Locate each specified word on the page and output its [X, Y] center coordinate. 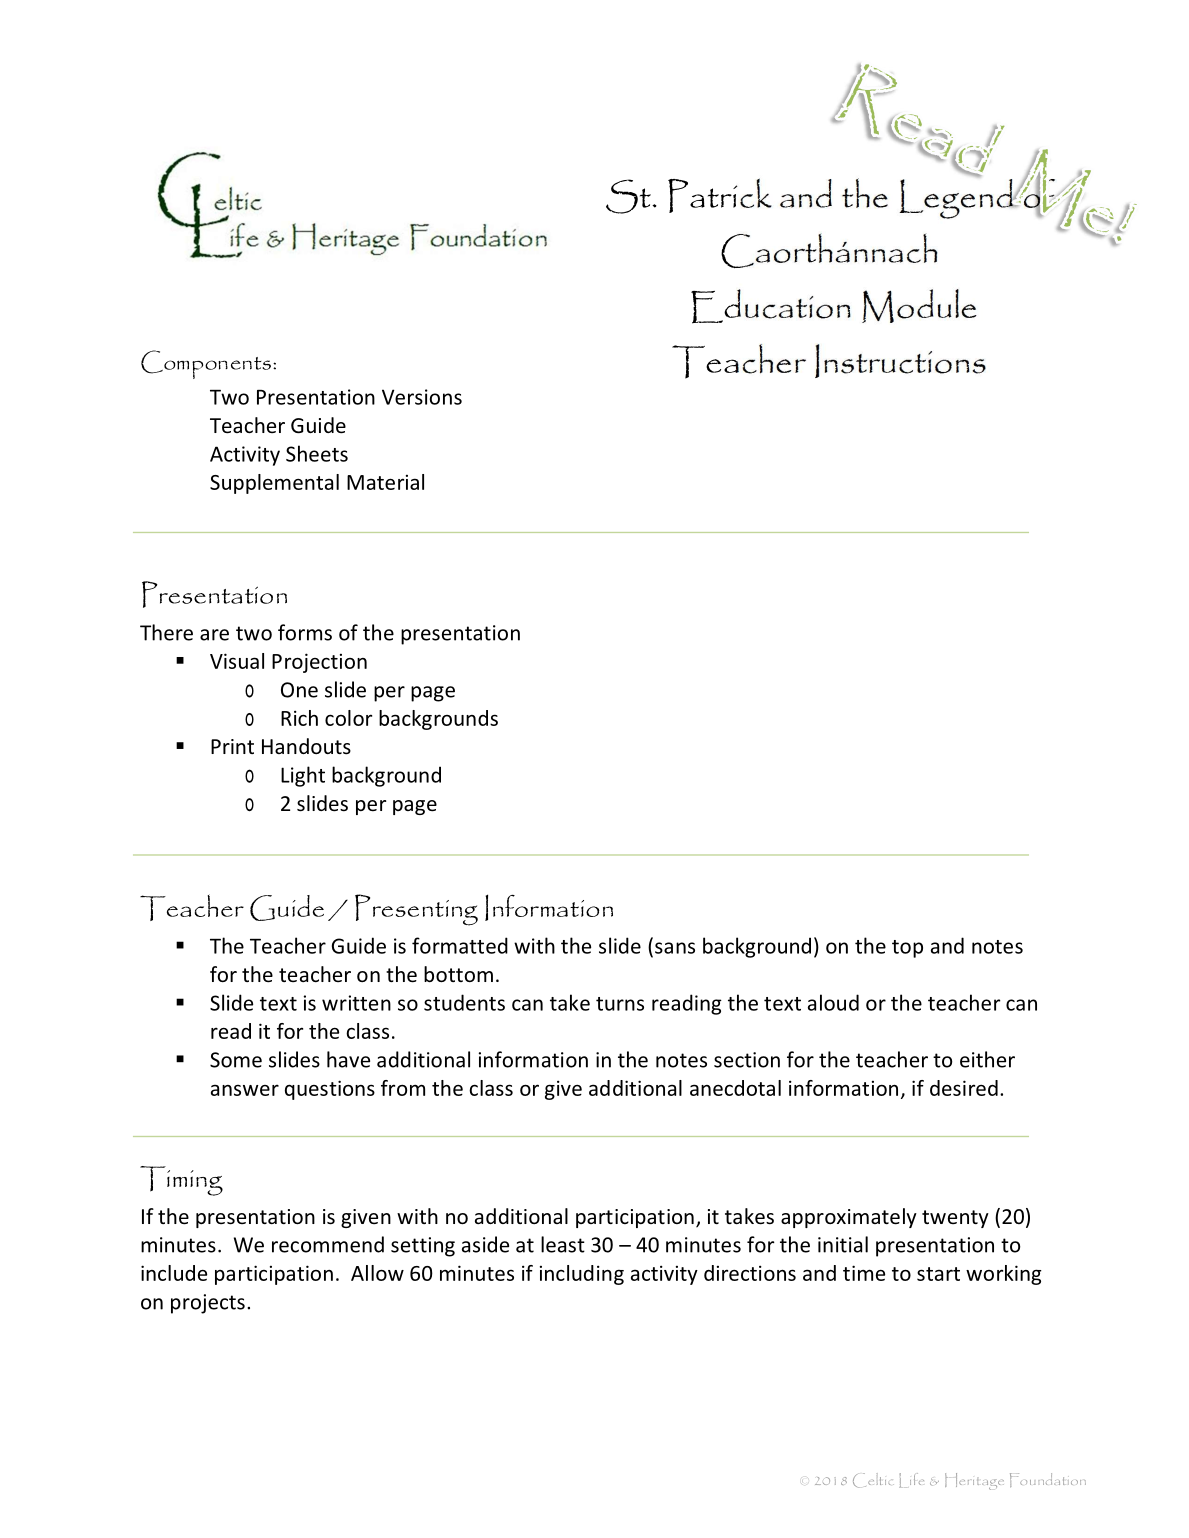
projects [208, 1304]
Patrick [720, 195]
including [582, 1275]
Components [206, 364]
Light [303, 776]
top [907, 949]
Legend [957, 197]
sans [675, 948]
